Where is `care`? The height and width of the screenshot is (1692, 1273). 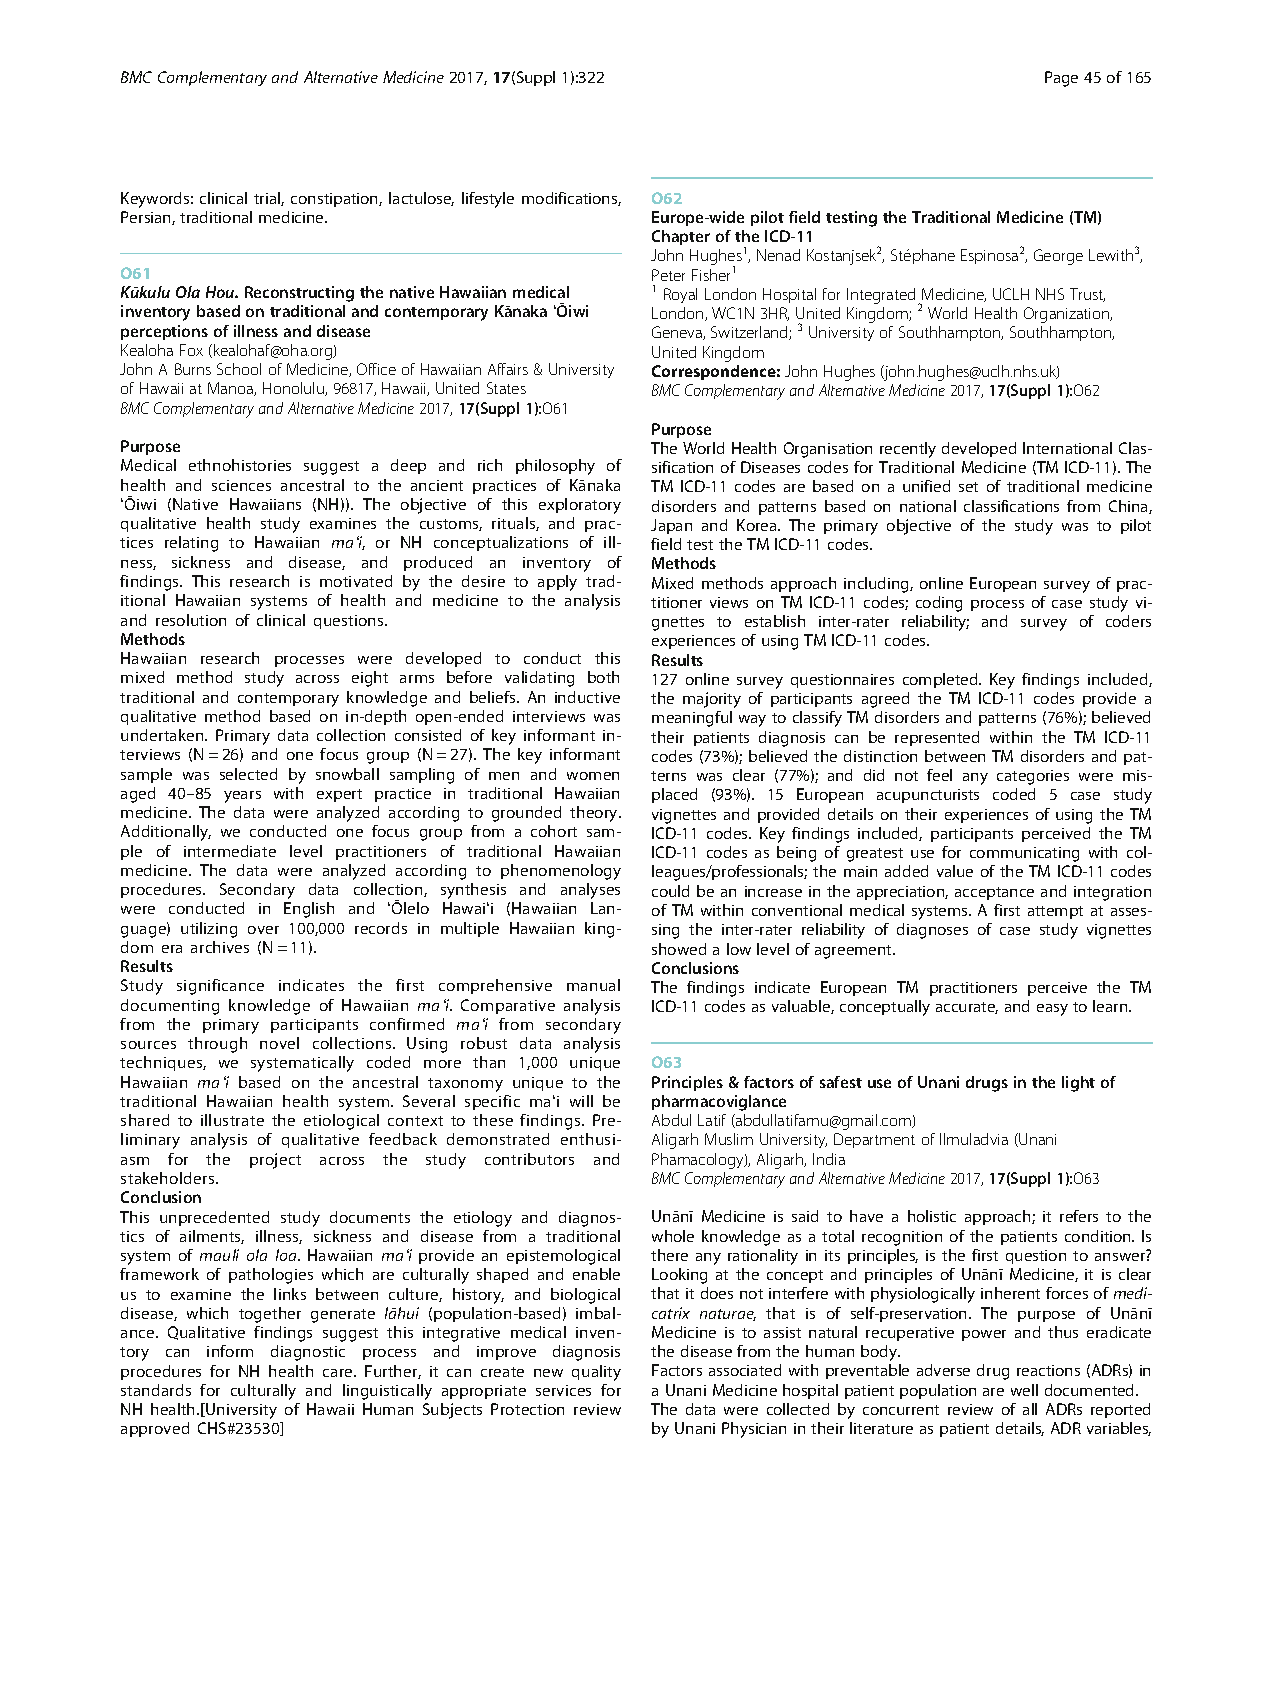
care is located at coordinates (339, 1373).
